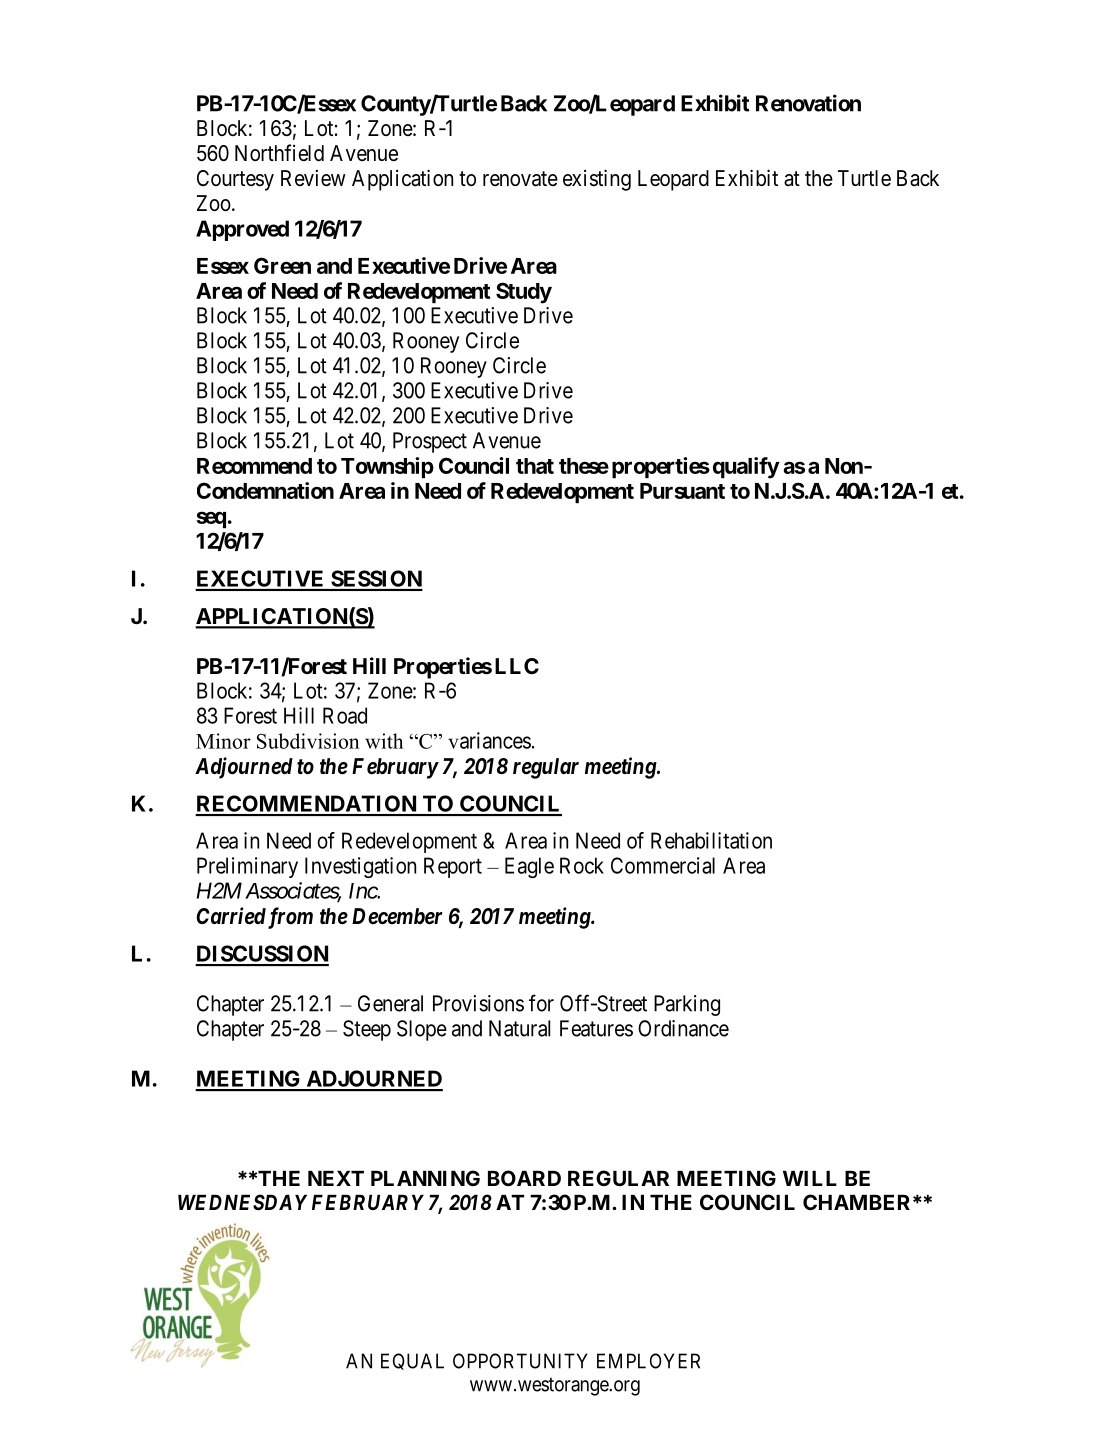 The image size is (1109, 1435). I want to click on Preliminary, so click(247, 867).
